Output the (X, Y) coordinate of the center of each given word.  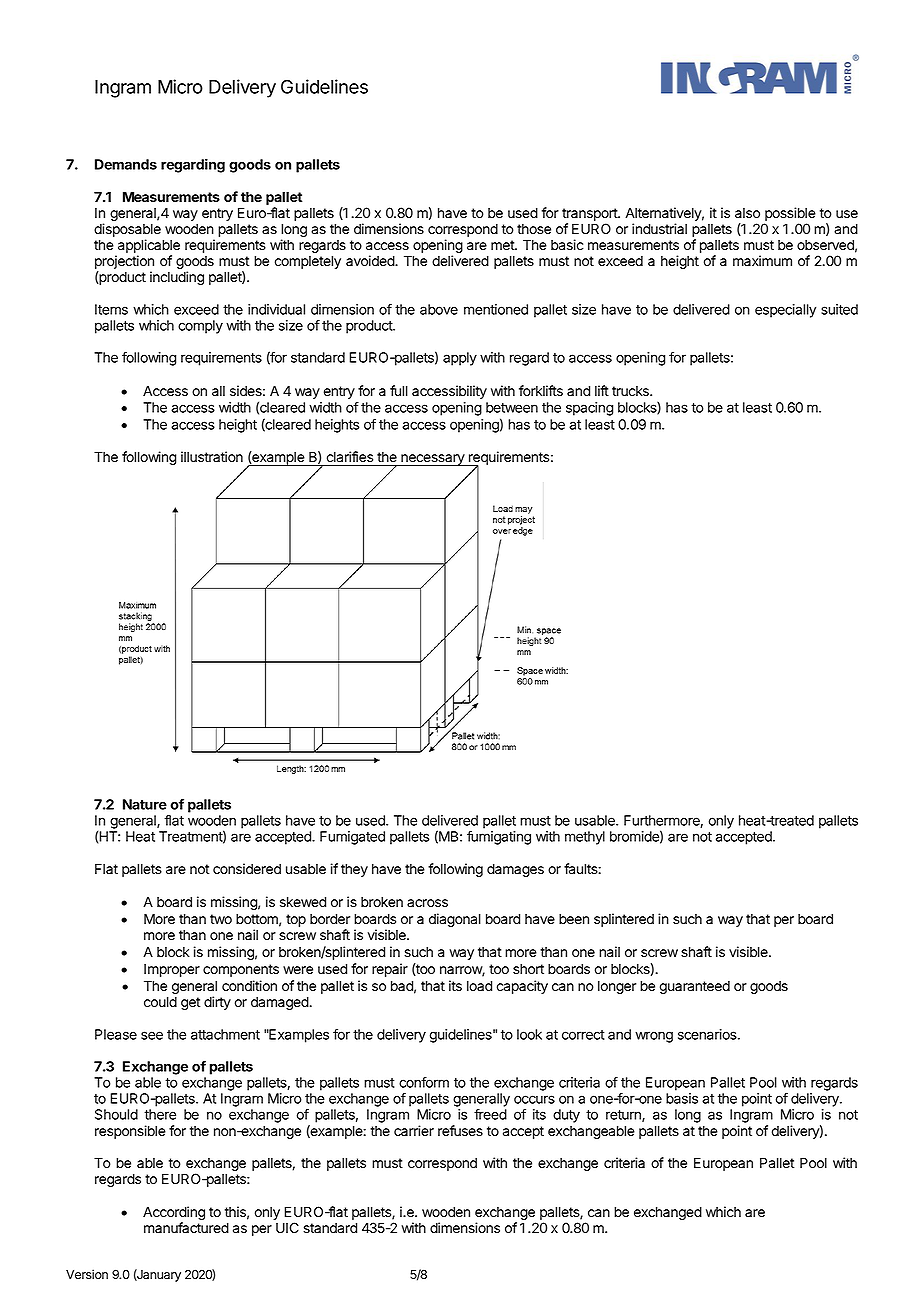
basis (682, 1098)
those (534, 229)
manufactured (186, 1228)
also (747, 213)
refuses (460, 1131)
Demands (126, 164)
